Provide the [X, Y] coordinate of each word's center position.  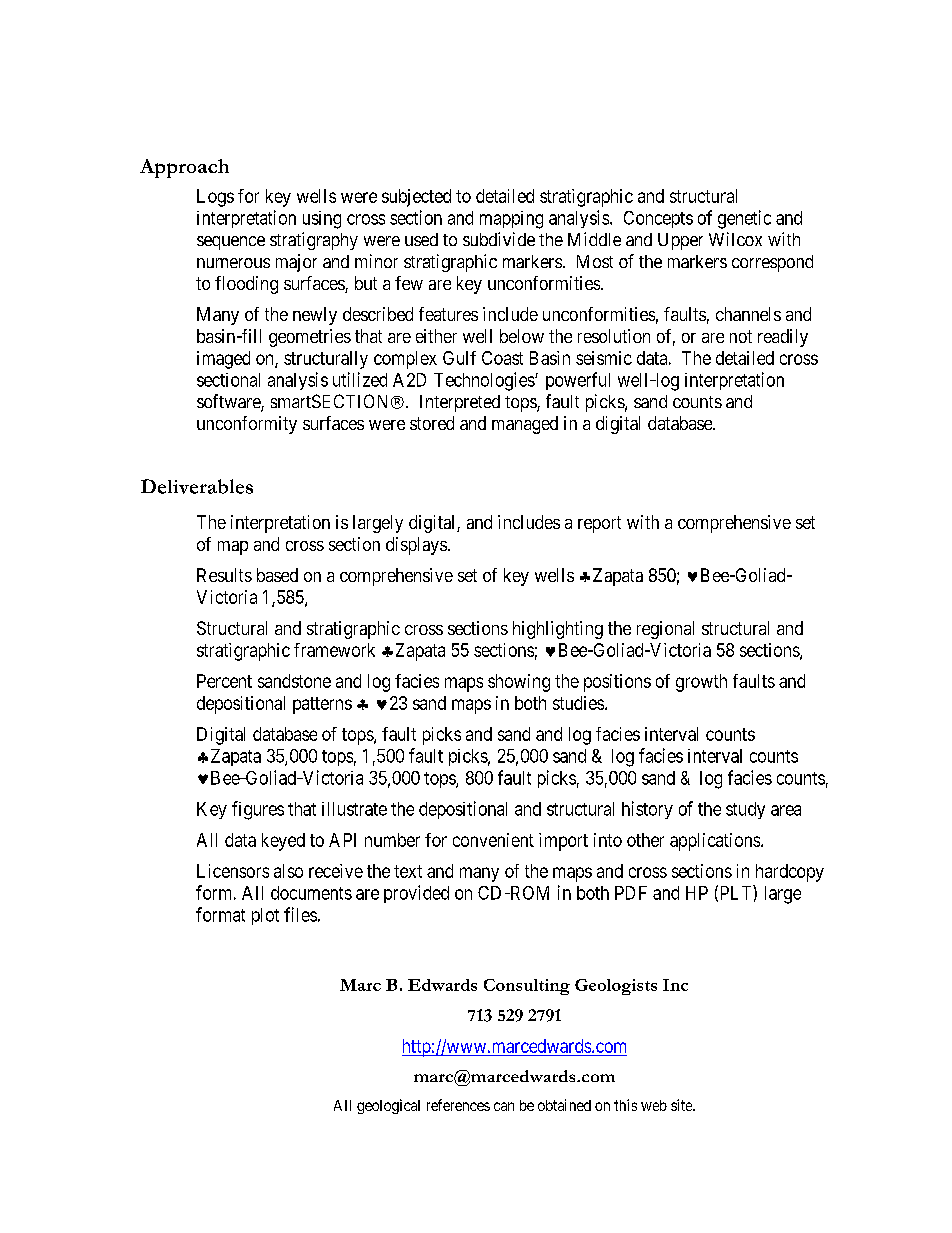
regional [665, 630]
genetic [744, 219]
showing [519, 683]
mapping [511, 220]
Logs [215, 198]
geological [388, 1106]
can [504, 1106]
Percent [224, 681]
